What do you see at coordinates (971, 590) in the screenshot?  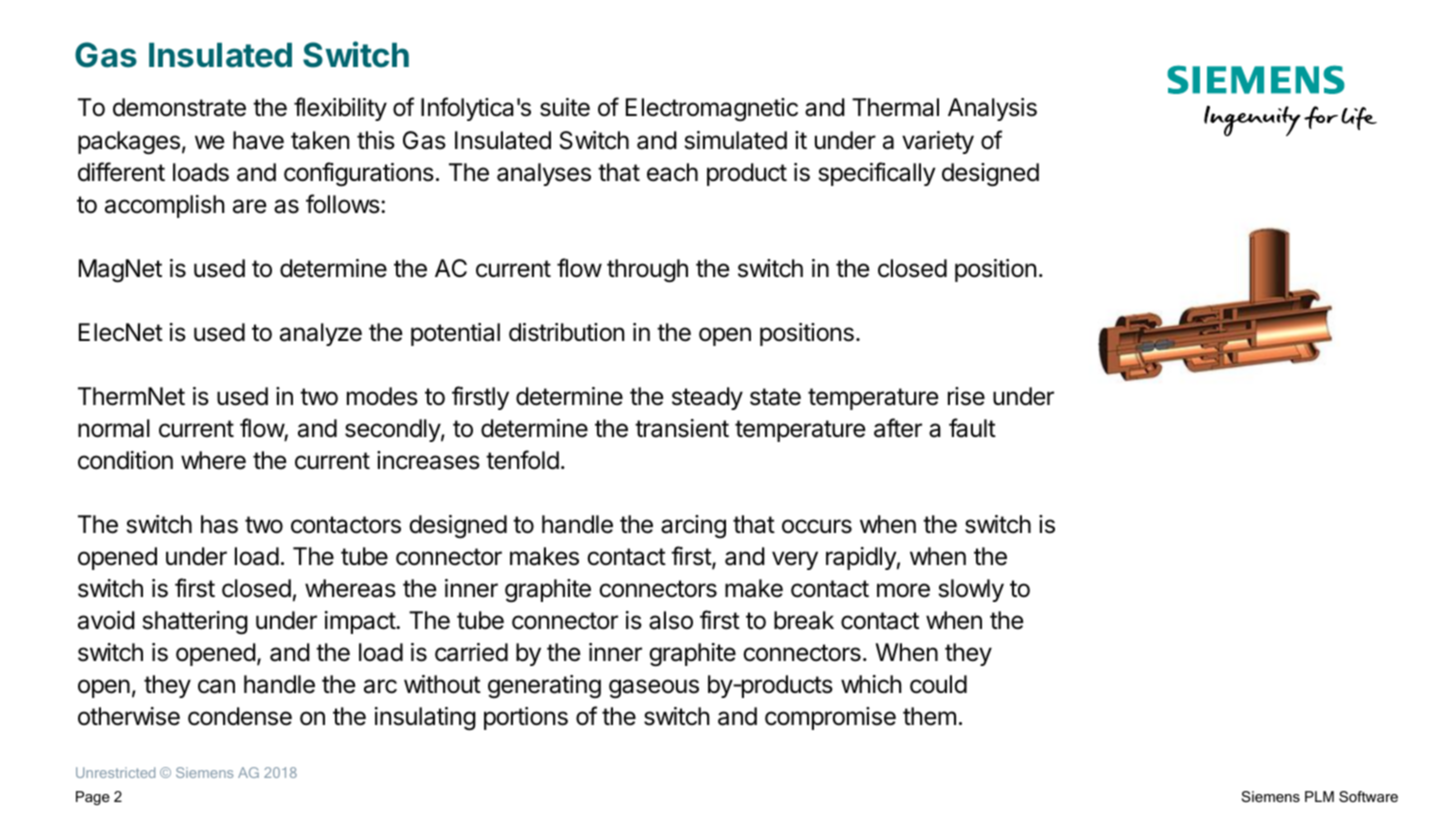 I see `slowly` at bounding box center [971, 590].
